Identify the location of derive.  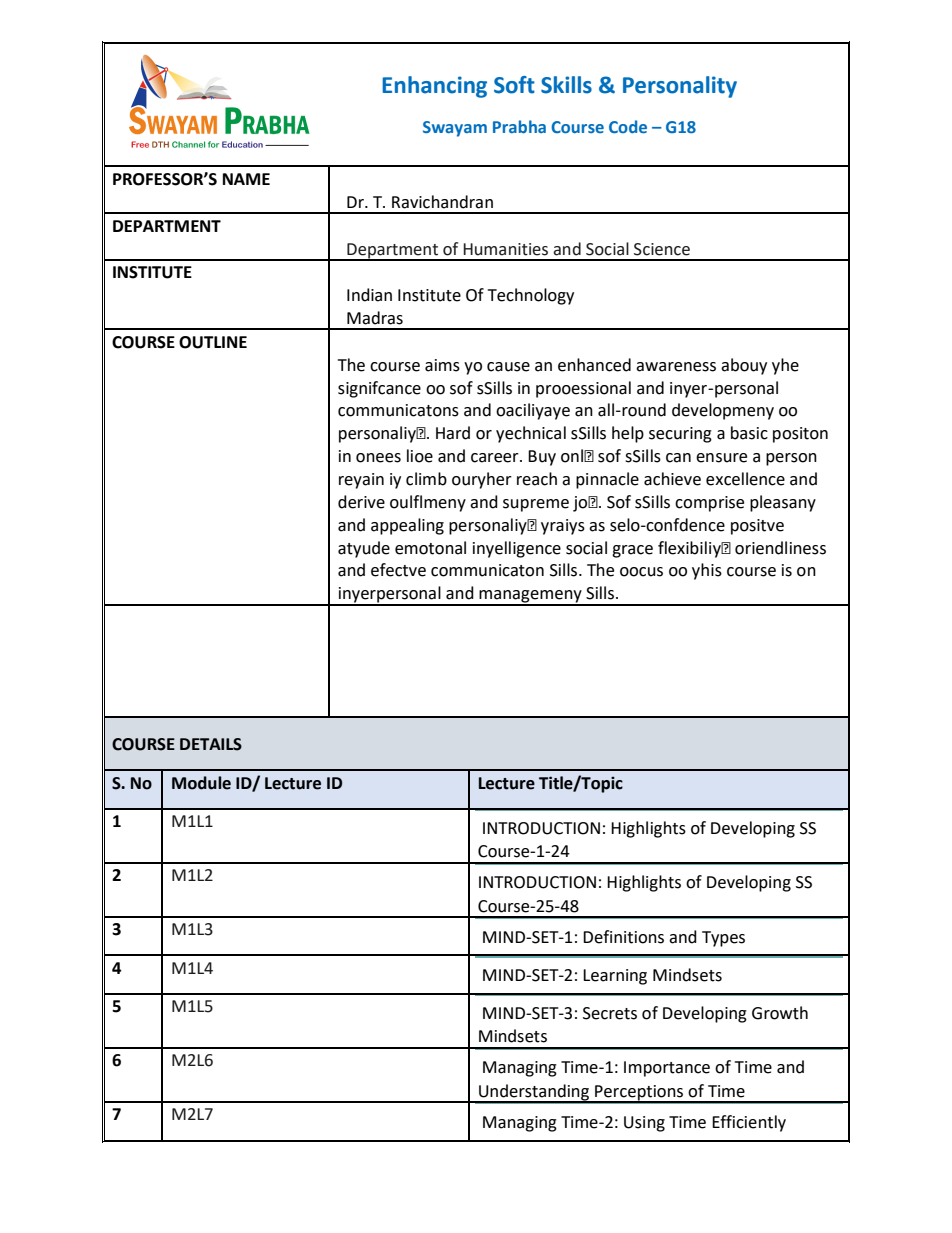
(361, 502).
